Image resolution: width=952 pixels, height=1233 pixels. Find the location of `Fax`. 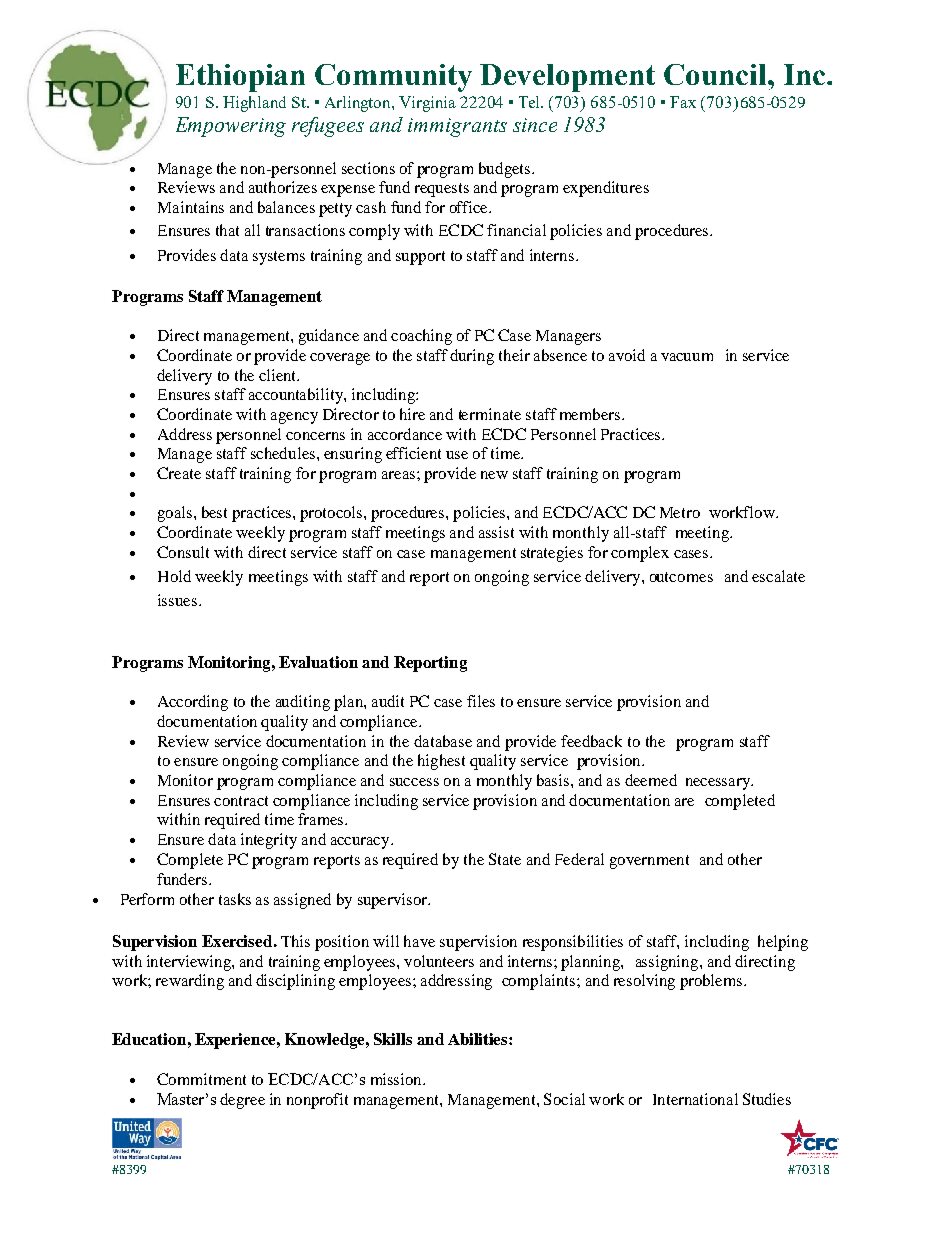

Fax is located at coordinates (683, 102).
